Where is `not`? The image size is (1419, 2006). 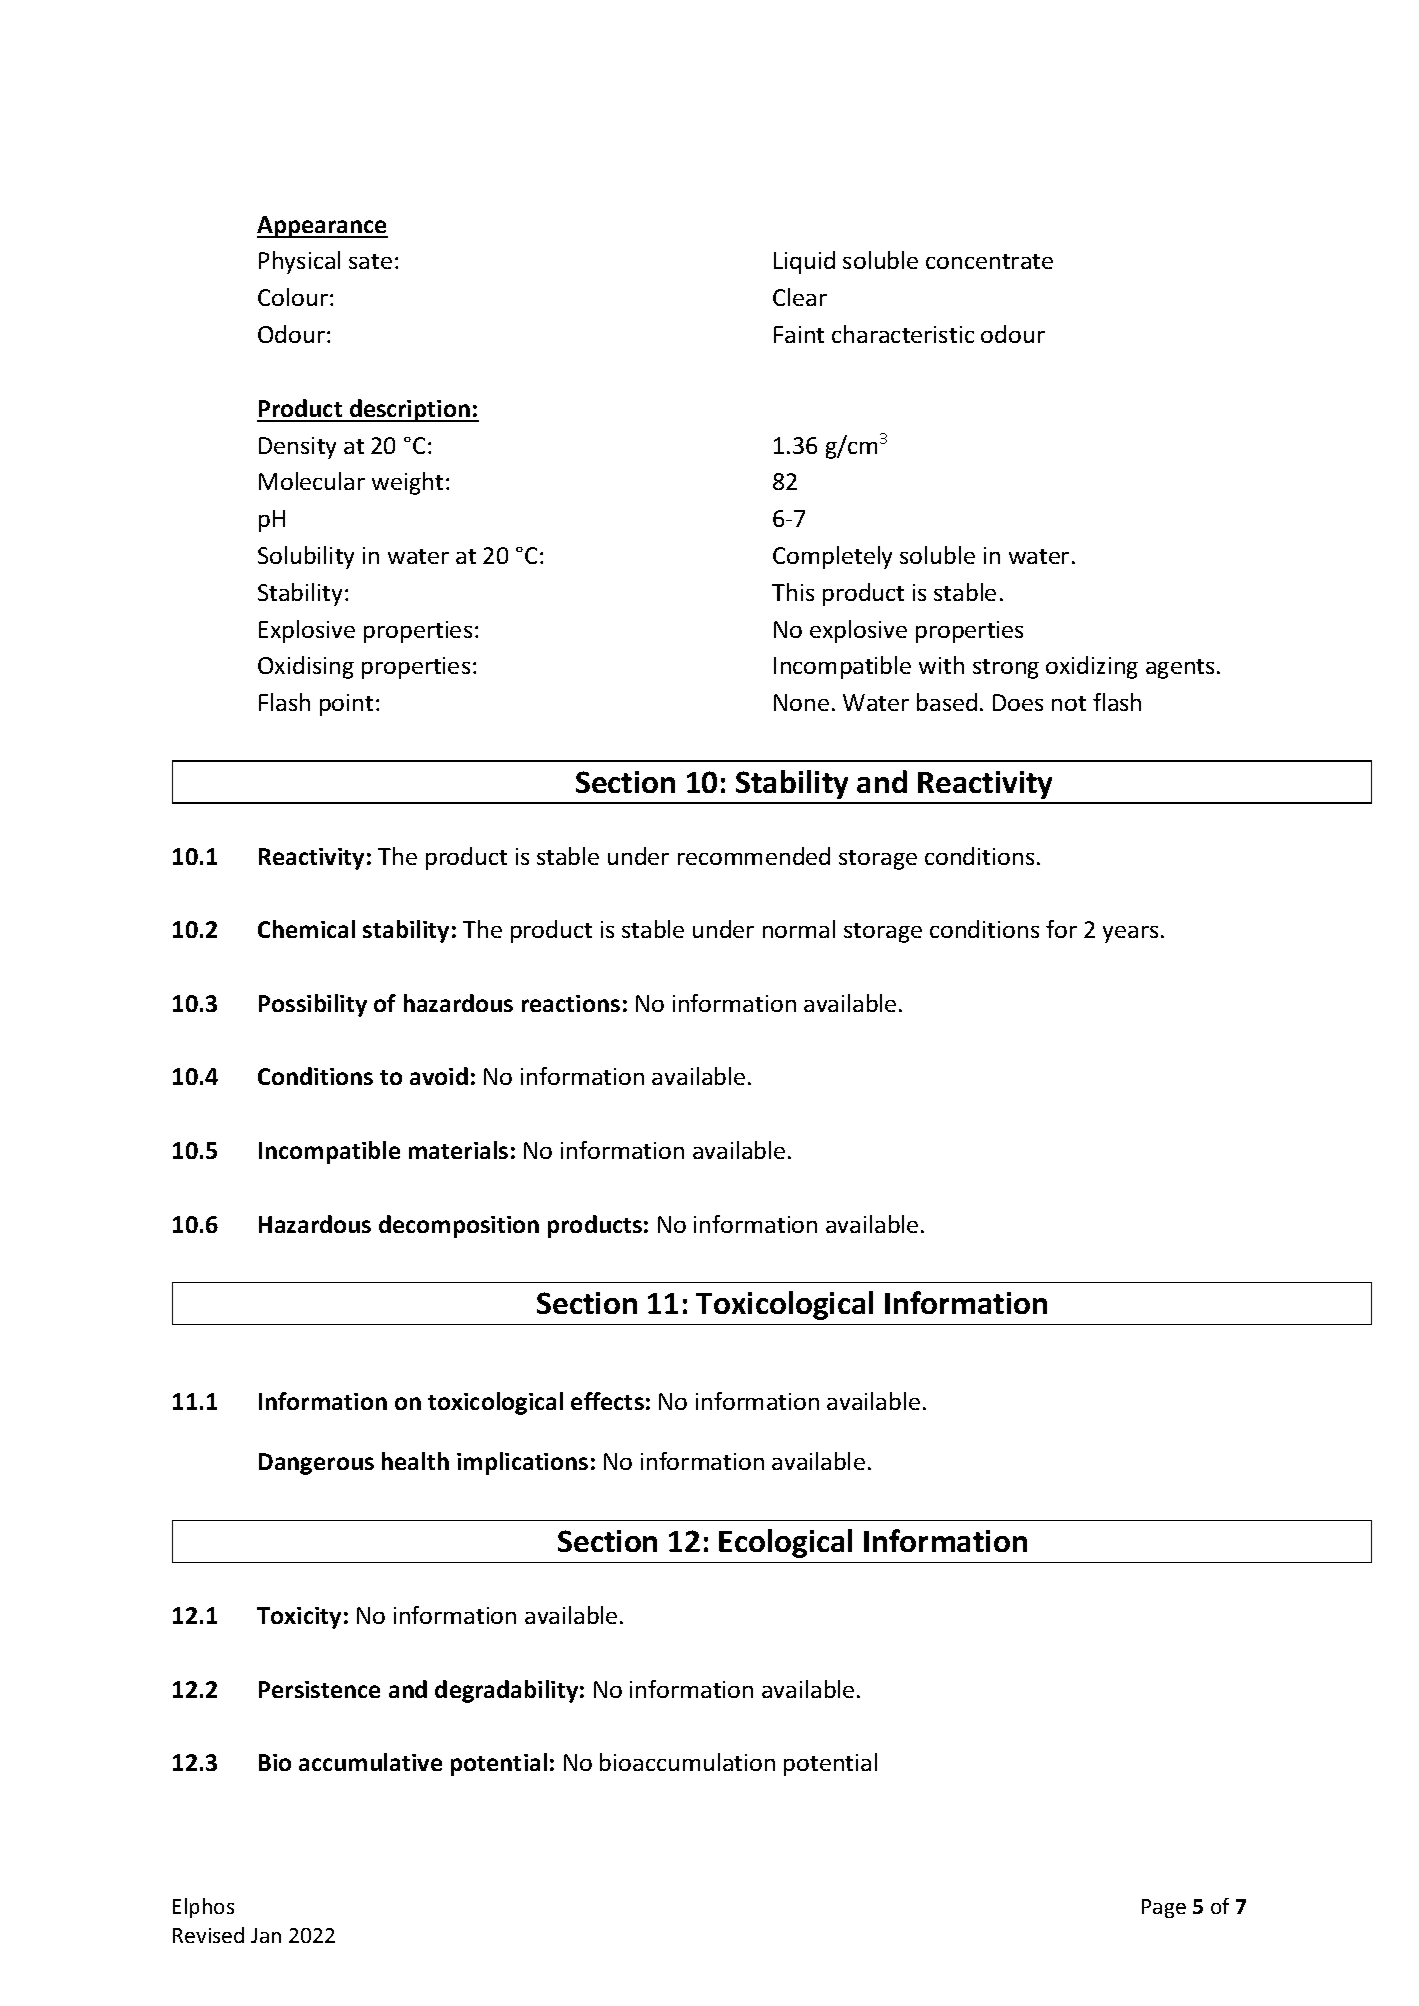 not is located at coordinates (1069, 703).
